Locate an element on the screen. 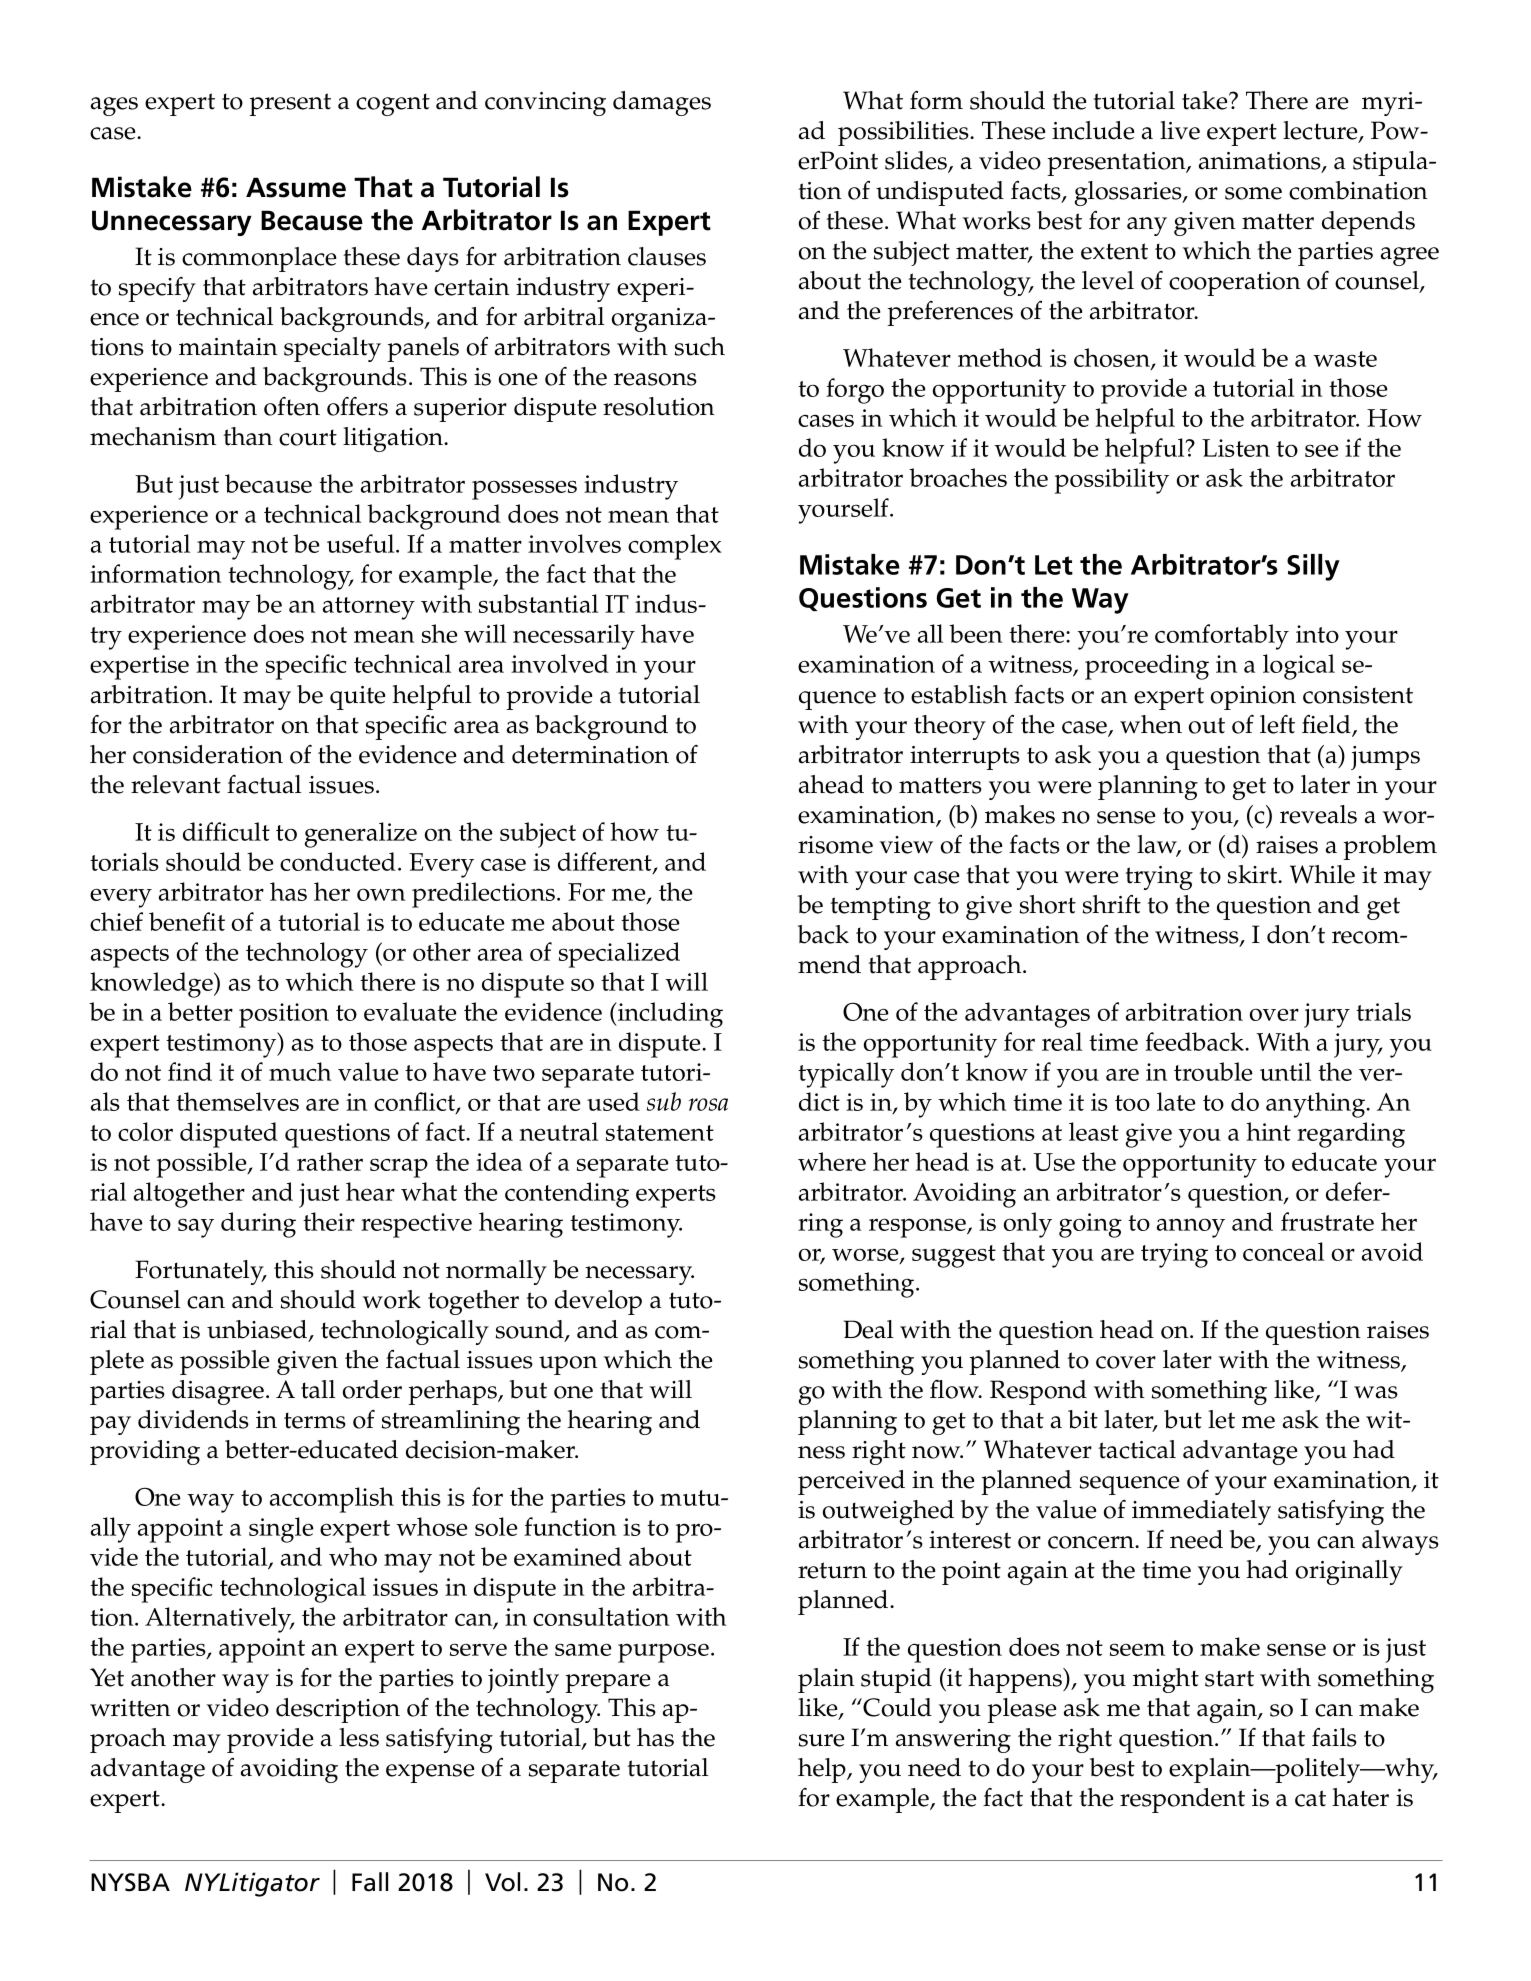 The image size is (1531, 1981). Assume is located at coordinates (296, 187).
